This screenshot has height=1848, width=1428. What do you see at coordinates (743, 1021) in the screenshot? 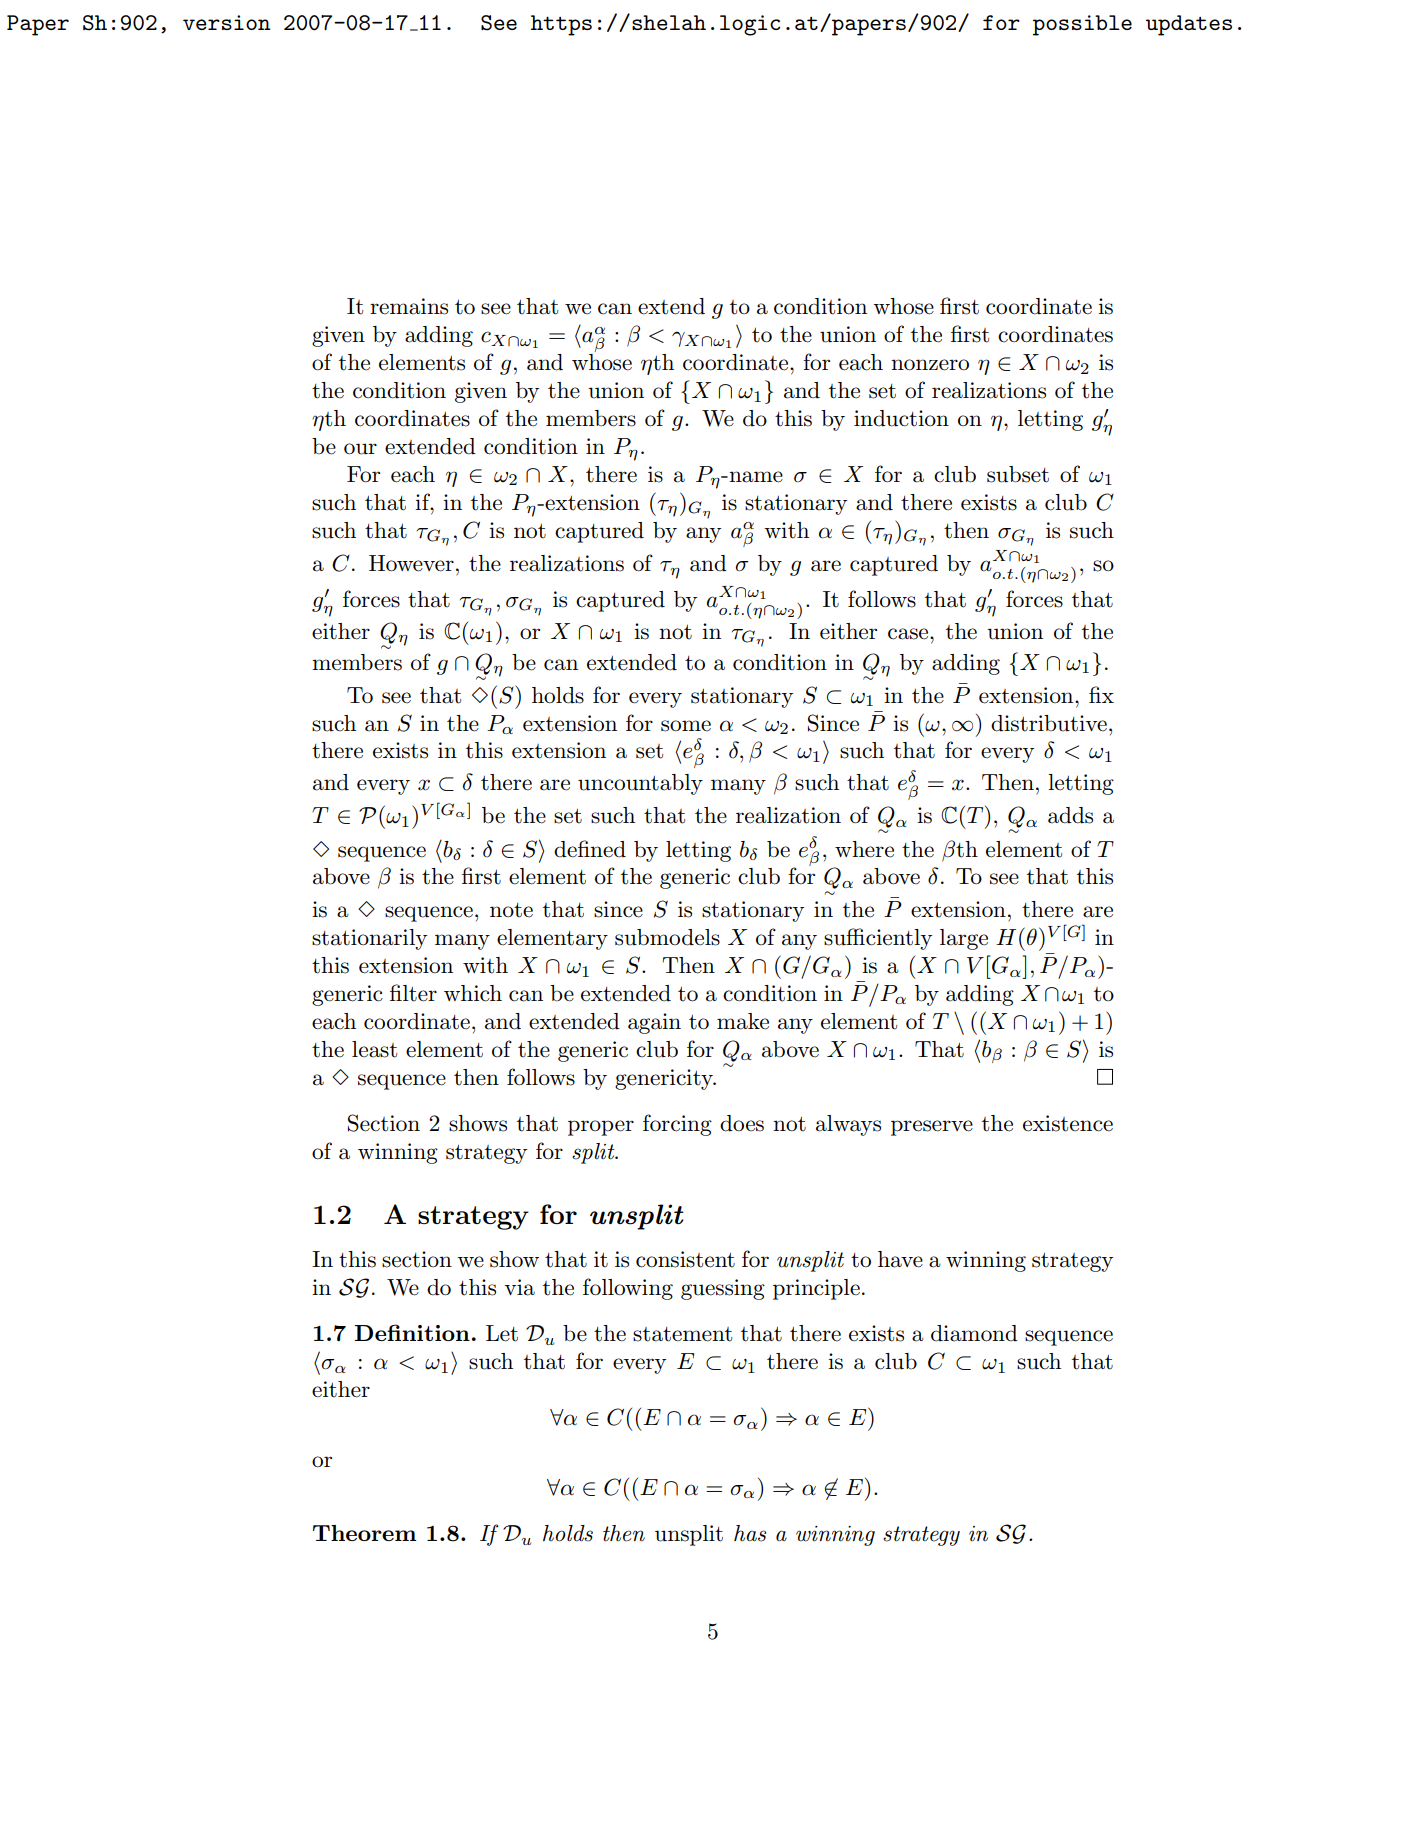
I see `make` at bounding box center [743, 1021].
